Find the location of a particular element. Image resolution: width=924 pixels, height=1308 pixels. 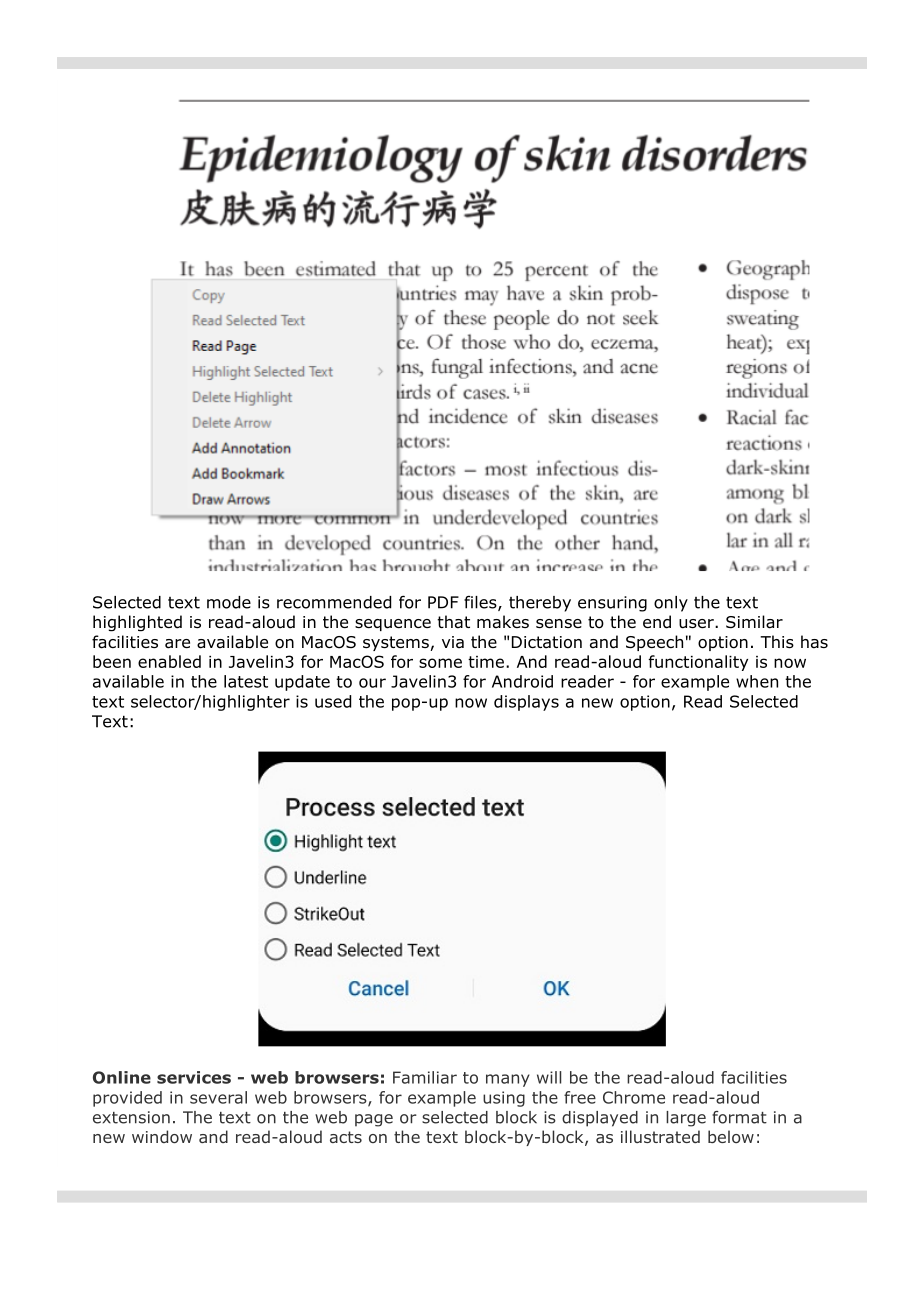

displays is located at coordinates (526, 703).
